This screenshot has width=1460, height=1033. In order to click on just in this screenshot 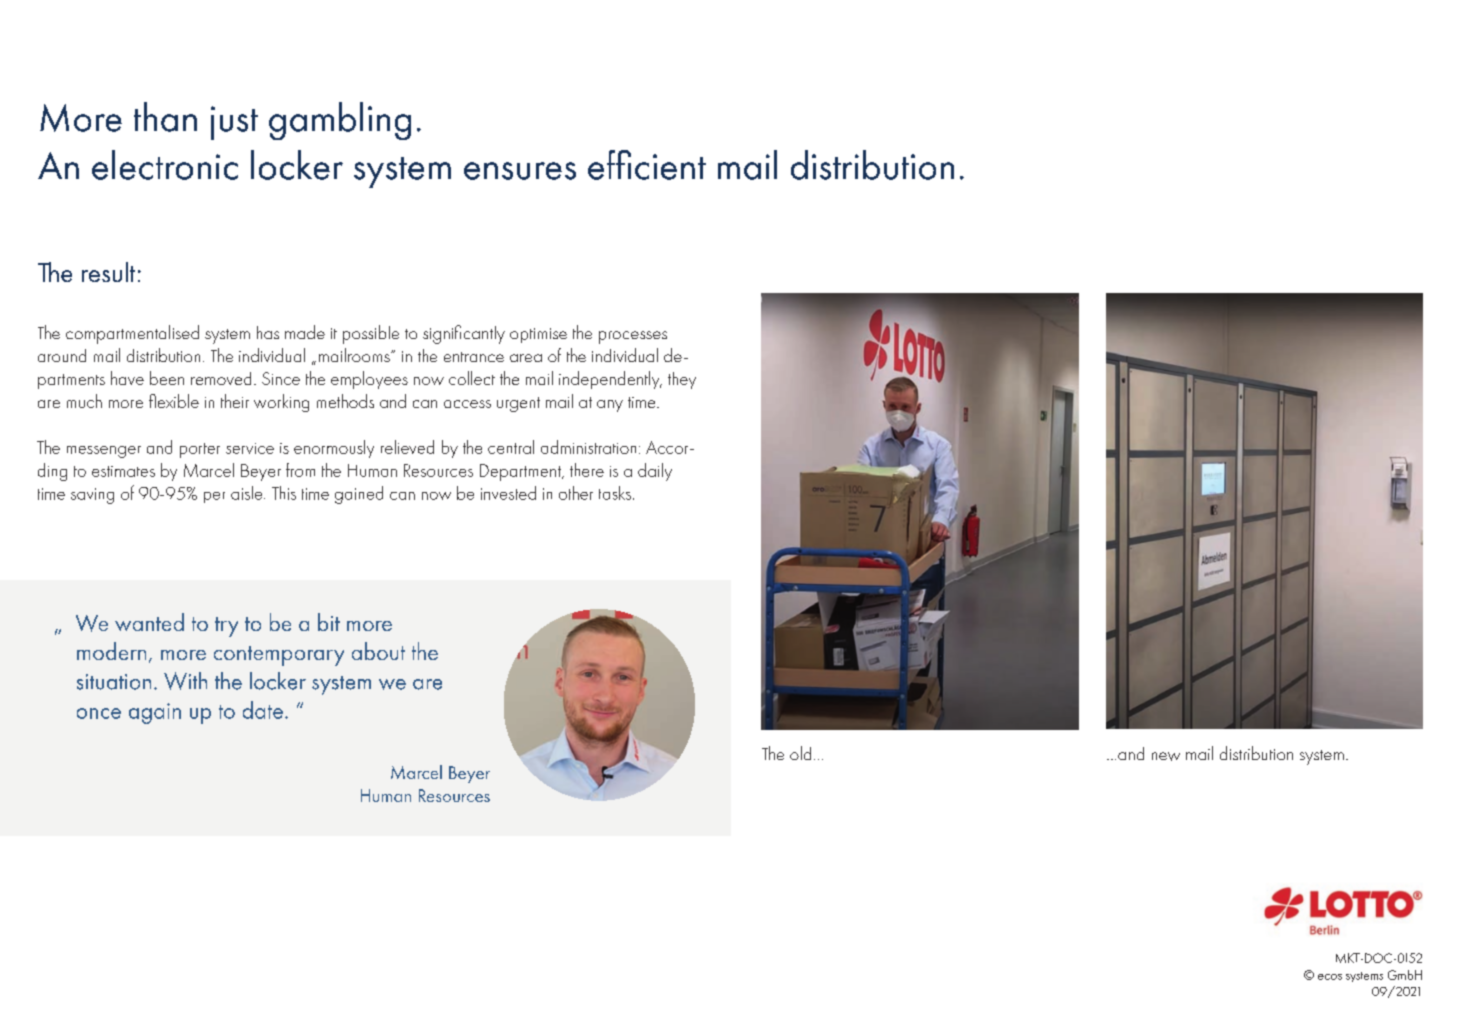, I will do `click(234, 123)`.
